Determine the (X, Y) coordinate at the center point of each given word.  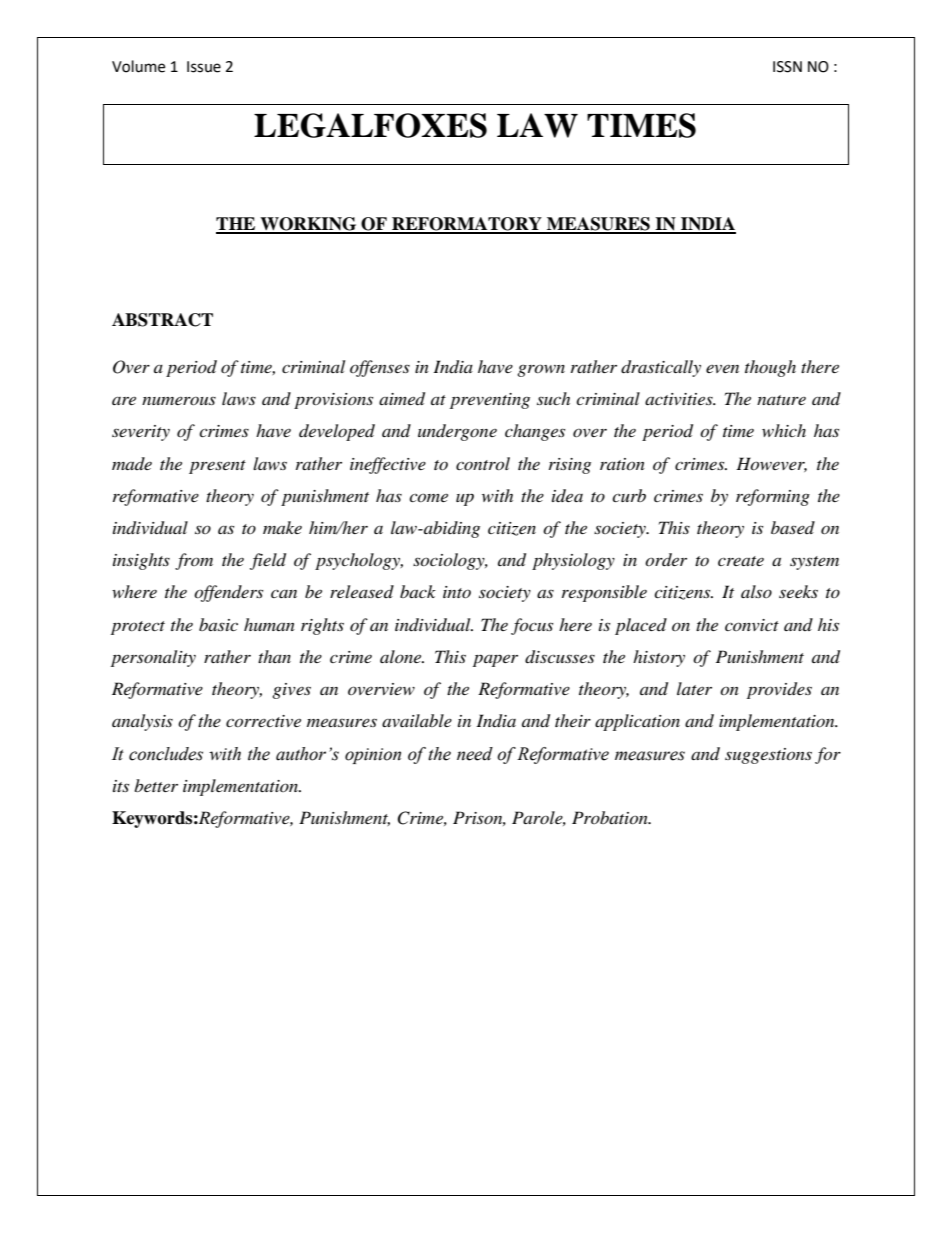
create (741, 561)
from (194, 561)
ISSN (787, 67)
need (475, 754)
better (156, 785)
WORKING (308, 225)
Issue (204, 67)
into (457, 592)
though (770, 368)
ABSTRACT (162, 320)
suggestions (768, 756)
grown (541, 370)
